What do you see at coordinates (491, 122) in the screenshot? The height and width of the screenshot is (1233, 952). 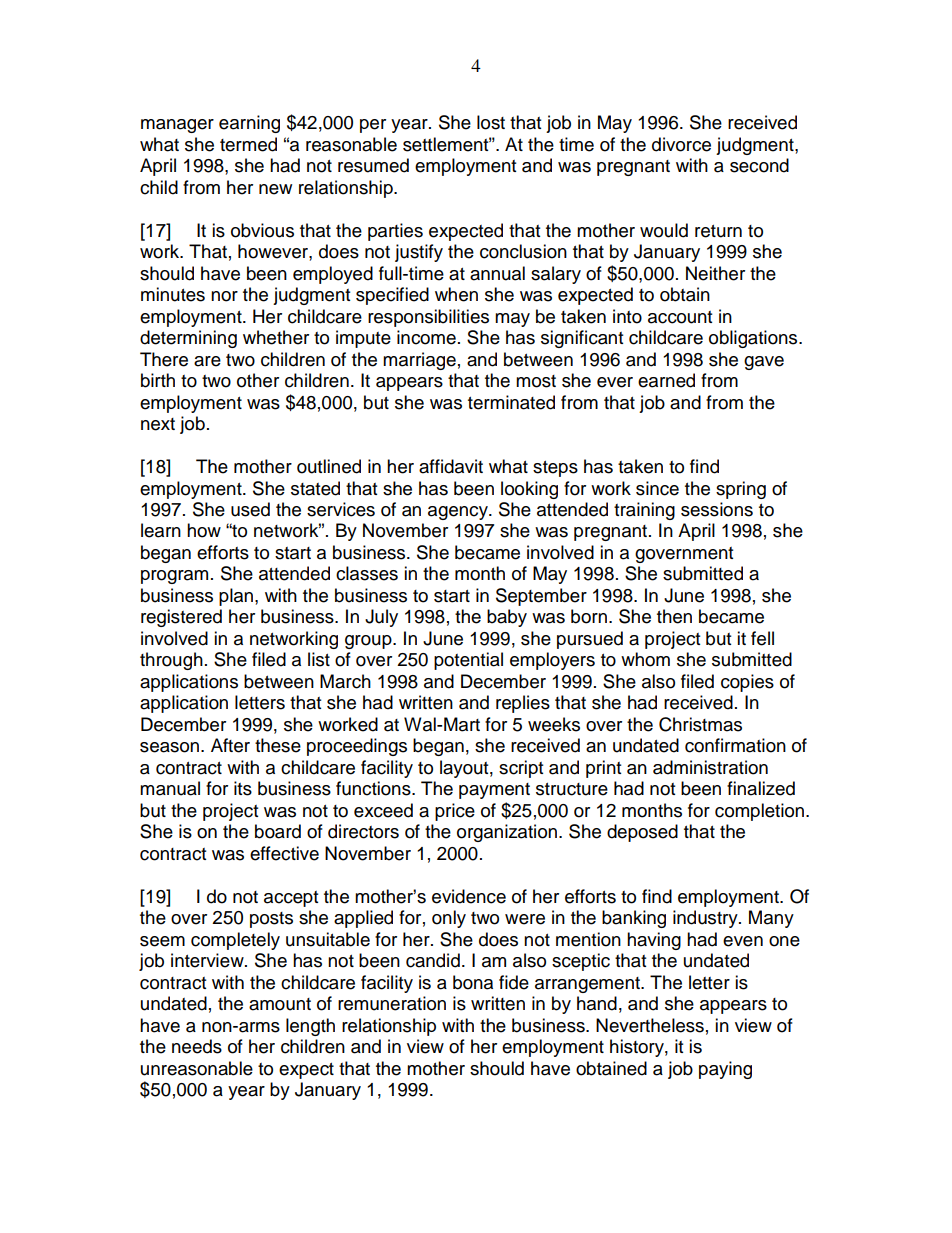 I see `lost` at bounding box center [491, 122].
